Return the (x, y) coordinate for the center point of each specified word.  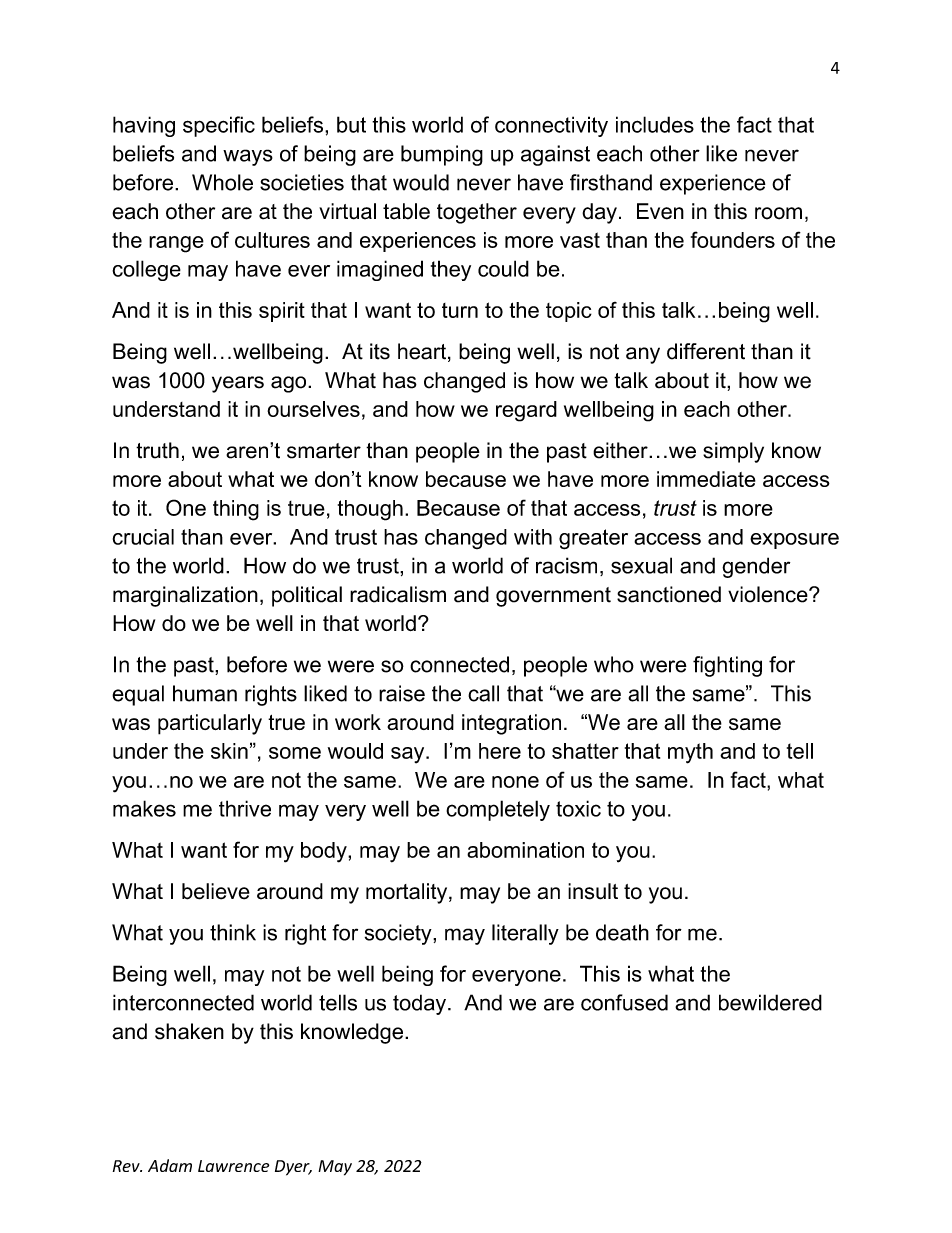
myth (690, 753)
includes (655, 124)
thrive (245, 808)
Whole (222, 182)
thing (236, 510)
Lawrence (233, 1166)
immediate (706, 479)
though (370, 510)
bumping (442, 155)
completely (498, 810)
